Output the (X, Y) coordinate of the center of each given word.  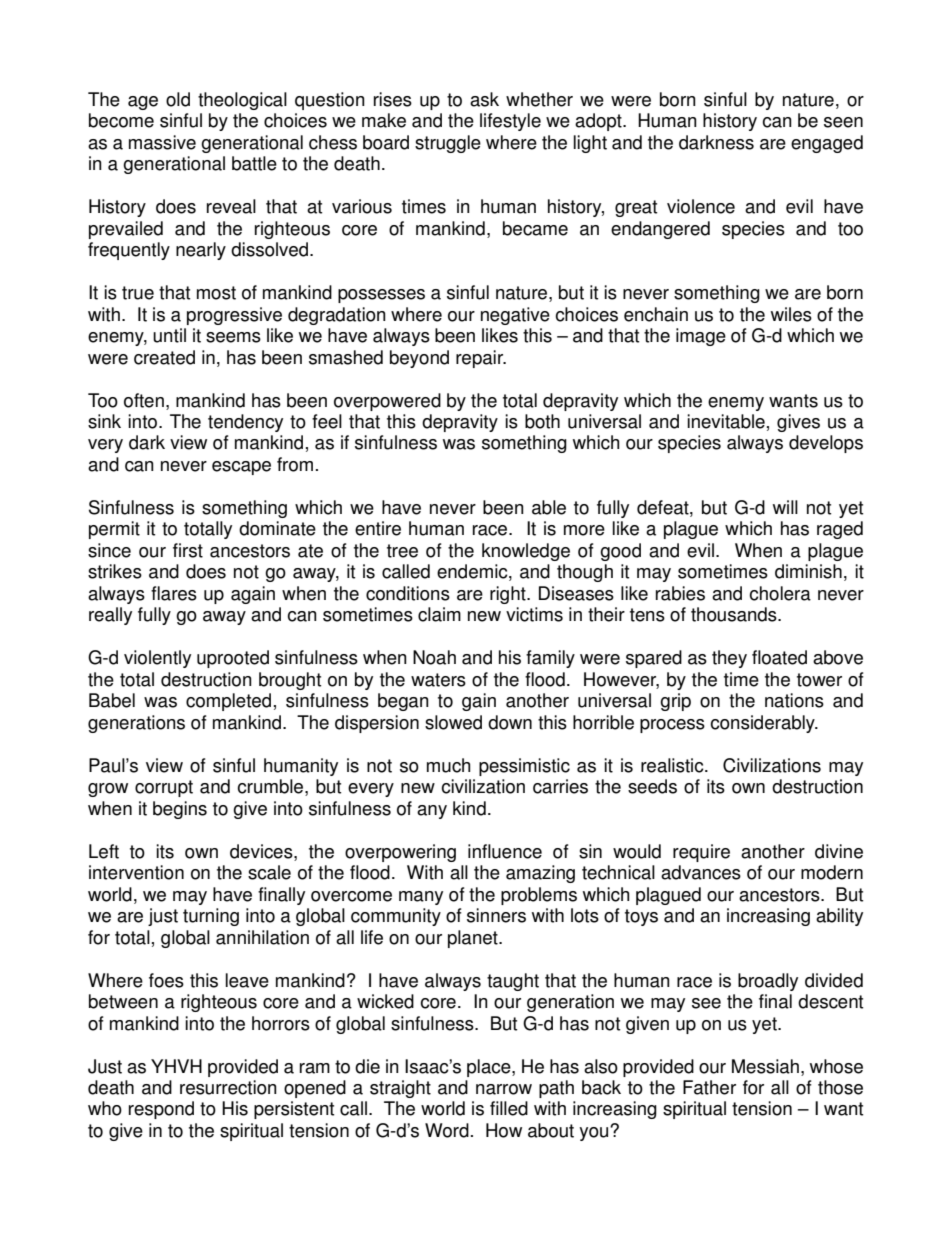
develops (826, 444)
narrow (504, 1089)
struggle (448, 144)
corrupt (164, 788)
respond (161, 1110)
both (542, 421)
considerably (763, 724)
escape (241, 468)
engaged (827, 144)
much (448, 765)
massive (162, 142)
